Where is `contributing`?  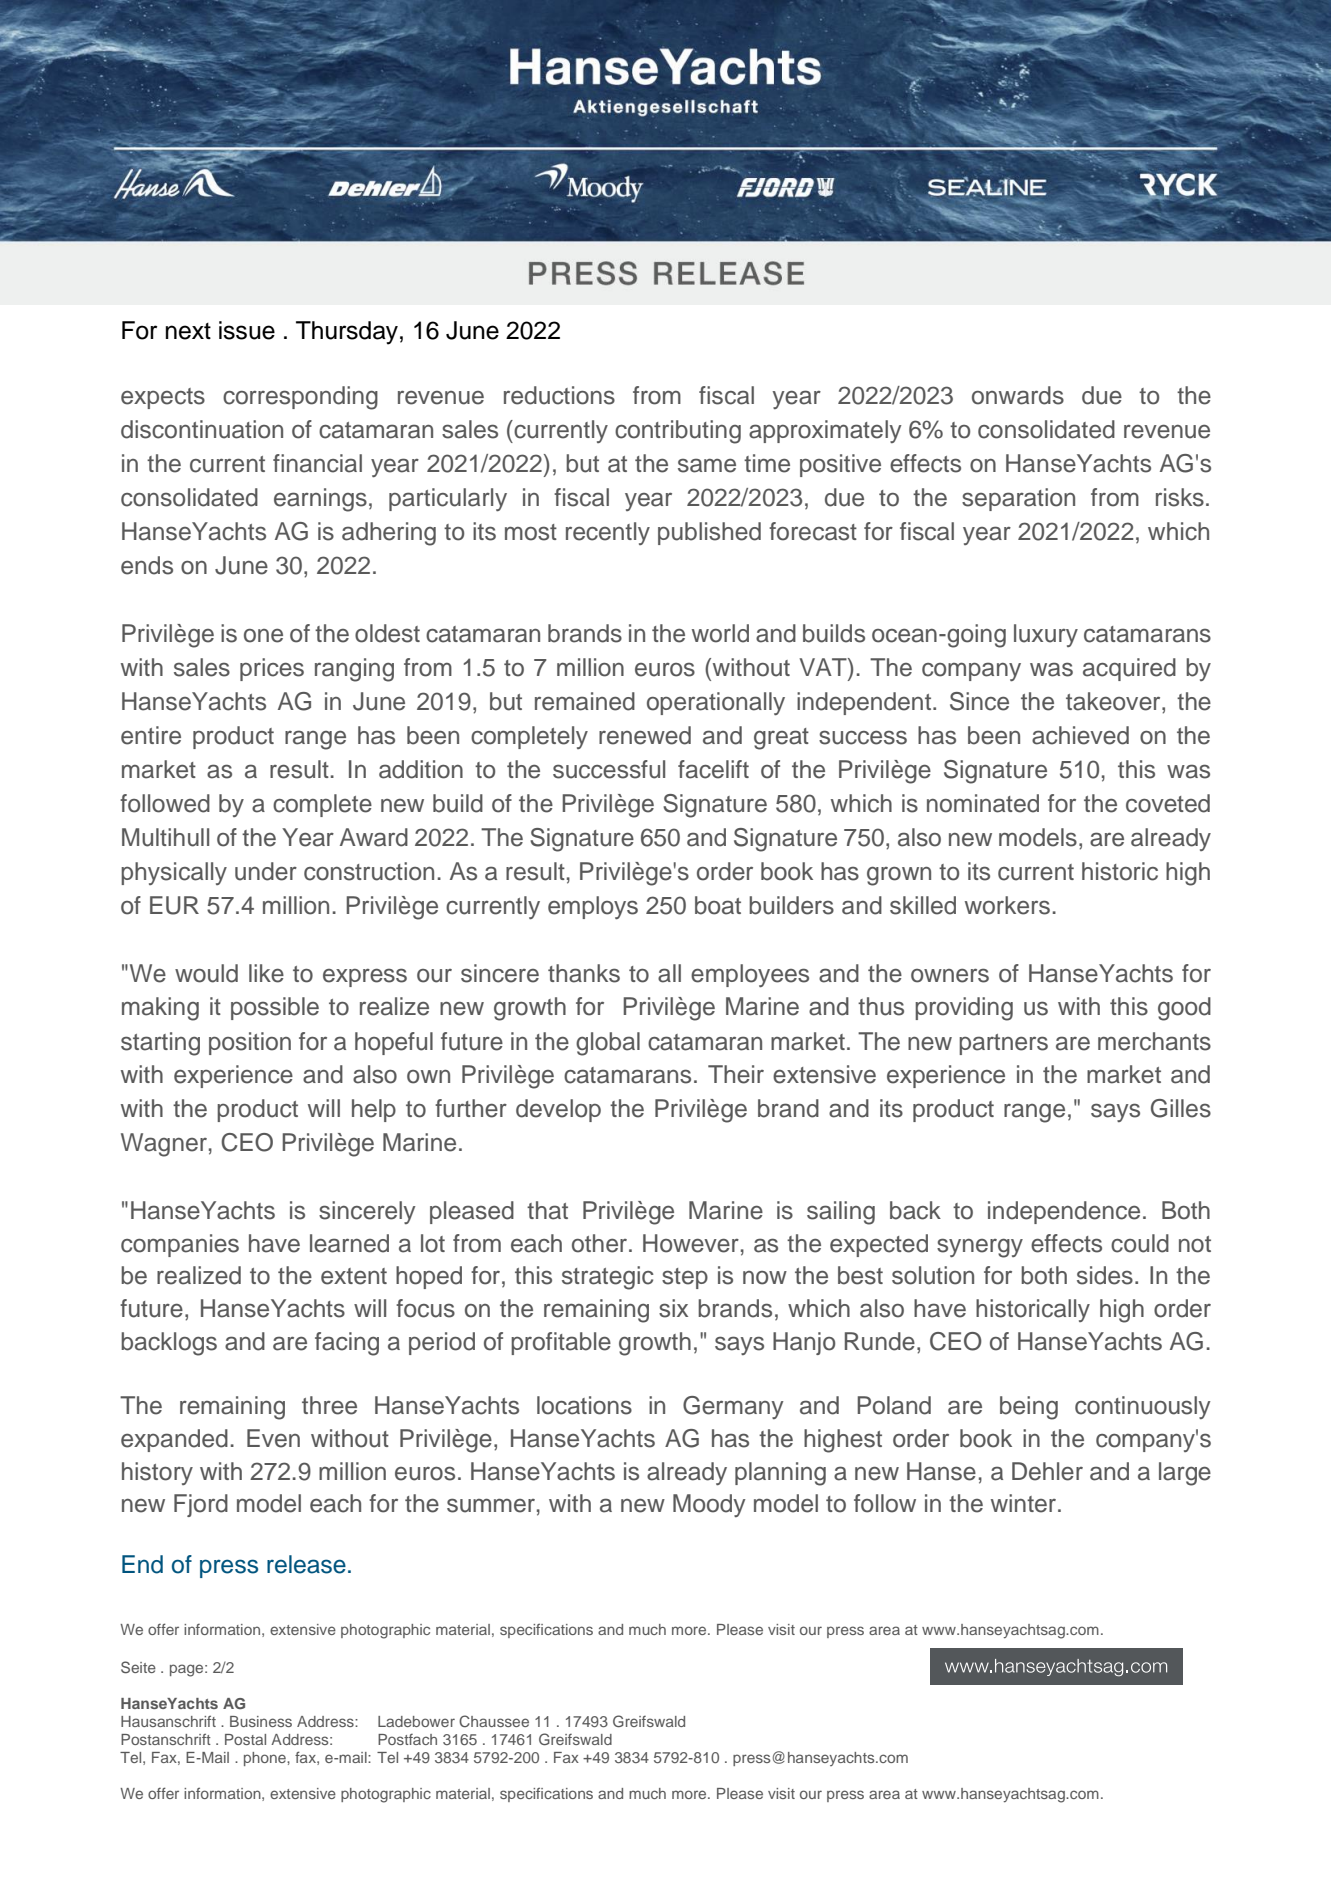 contributing is located at coordinates (678, 432).
